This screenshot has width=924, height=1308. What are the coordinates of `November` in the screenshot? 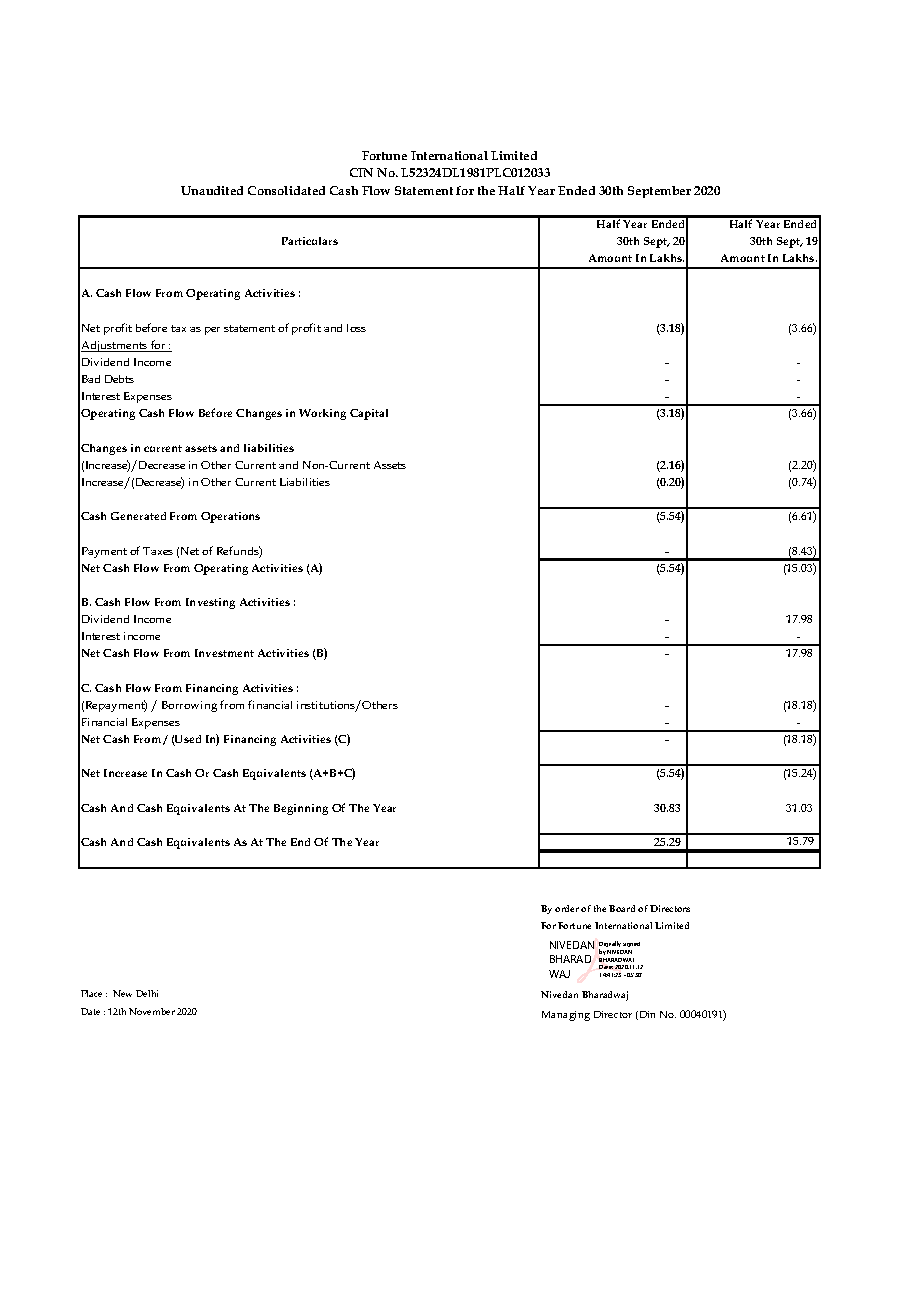 It's located at (152, 1011).
